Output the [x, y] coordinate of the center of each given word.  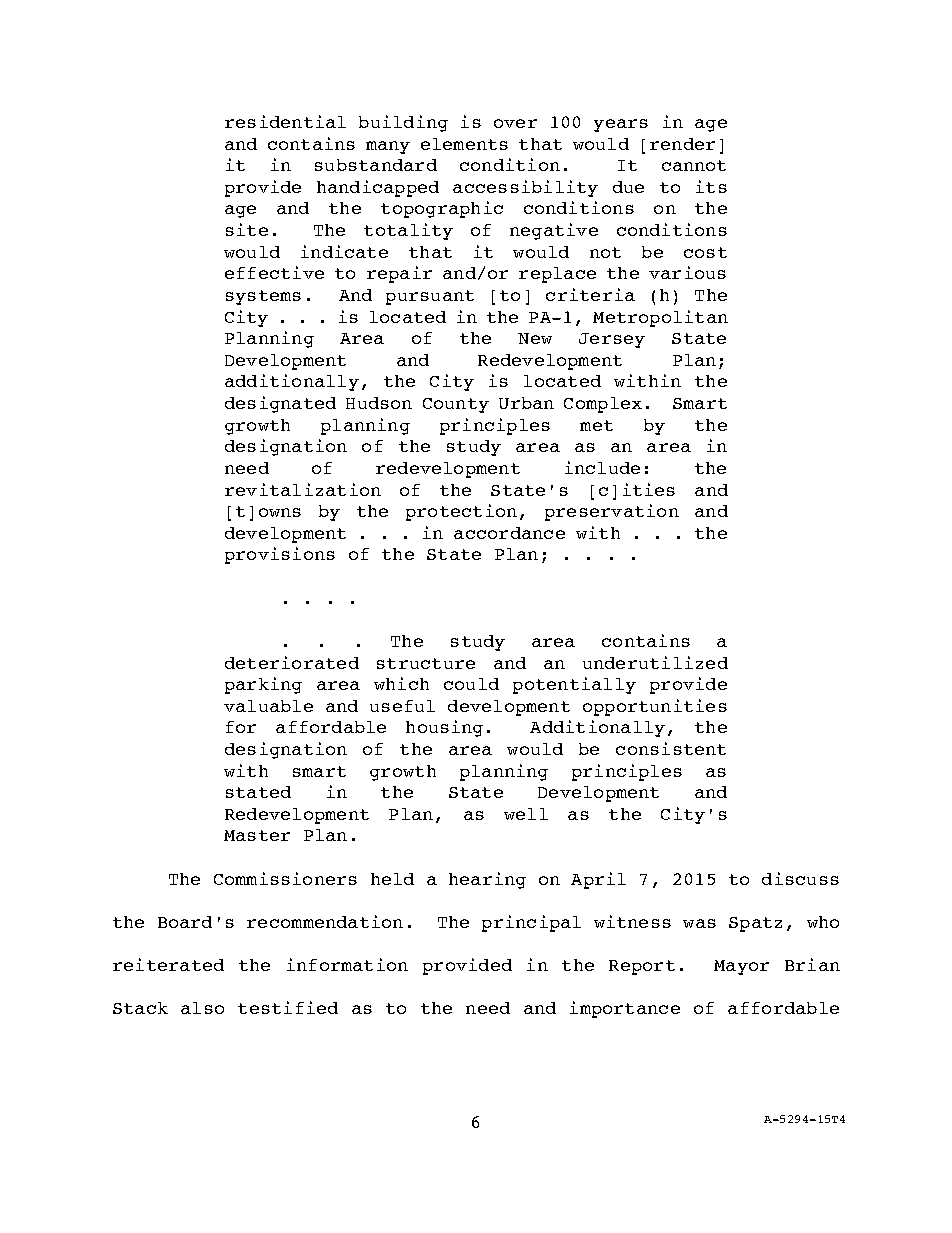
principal [531, 923]
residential [285, 121]
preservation [612, 512]
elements [464, 144]
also [202, 1008]
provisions [280, 555]
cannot [694, 165]
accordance [509, 533]
